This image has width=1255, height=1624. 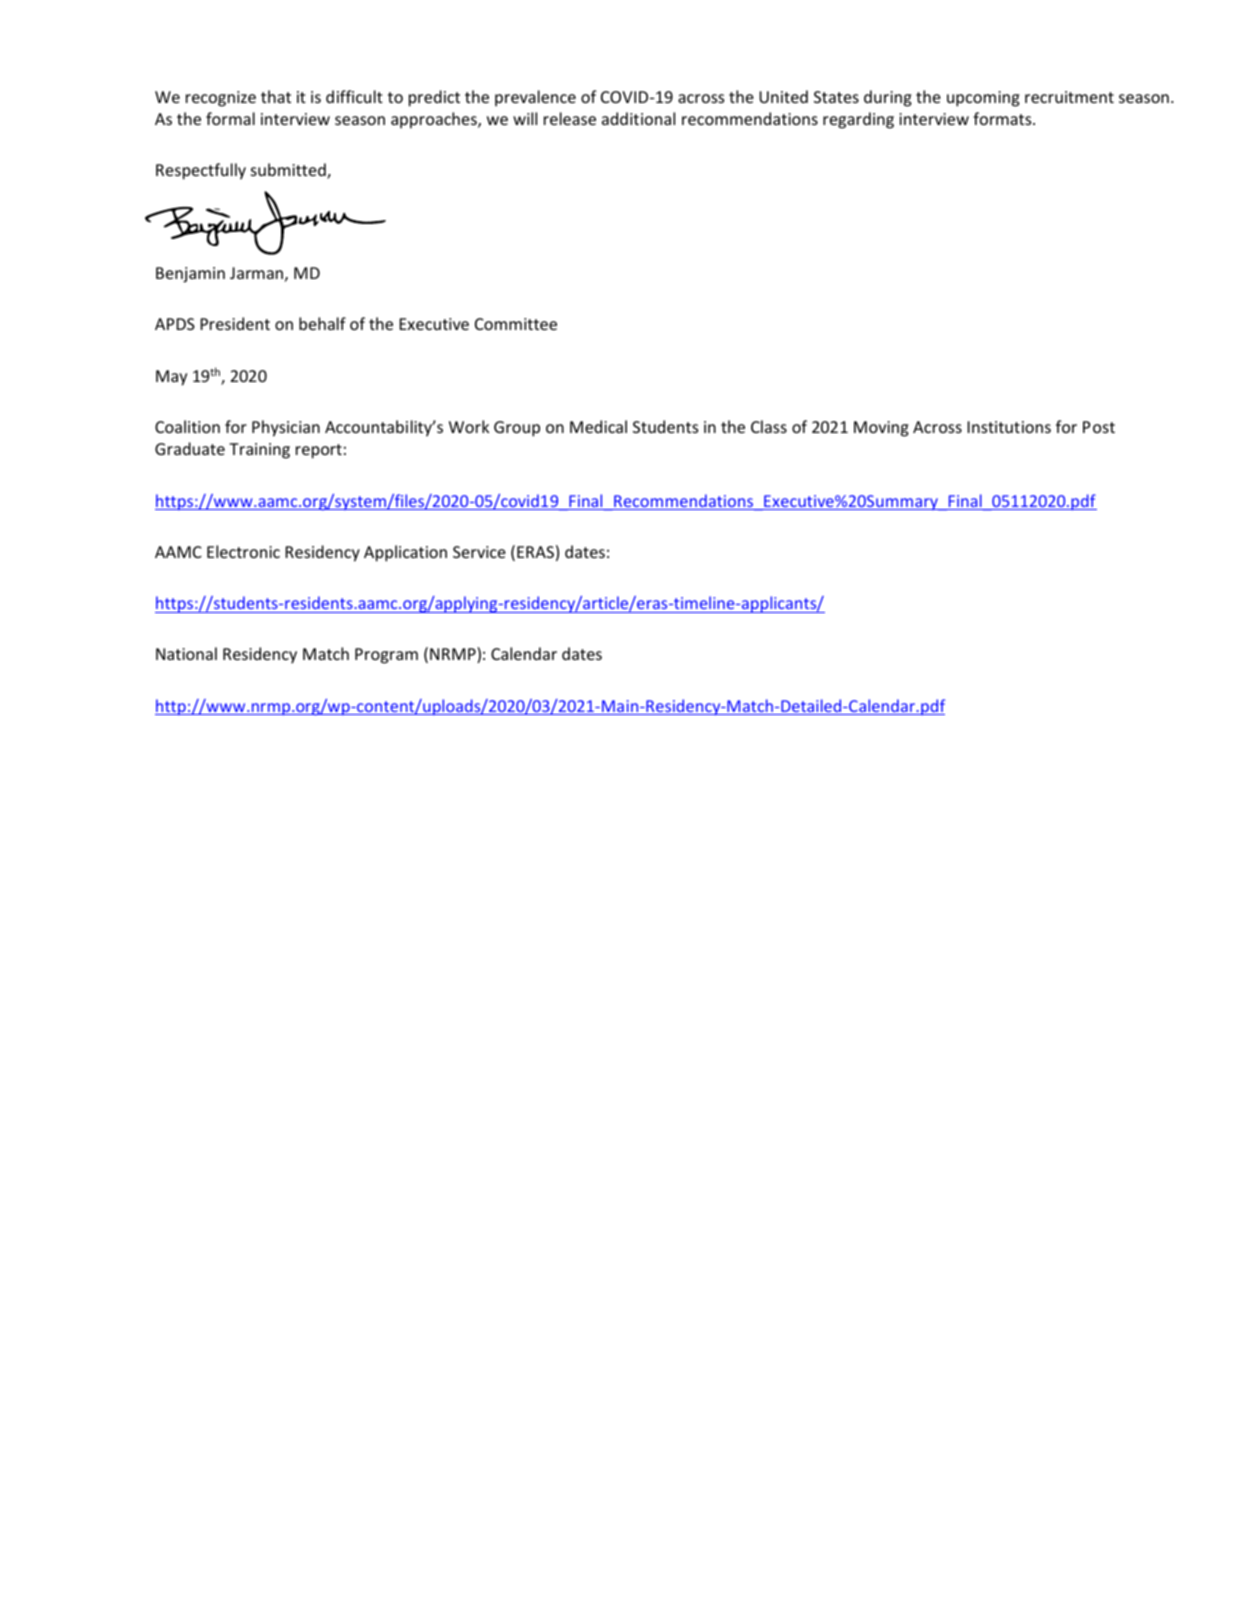 I want to click on Benjamin, so click(x=190, y=275).
